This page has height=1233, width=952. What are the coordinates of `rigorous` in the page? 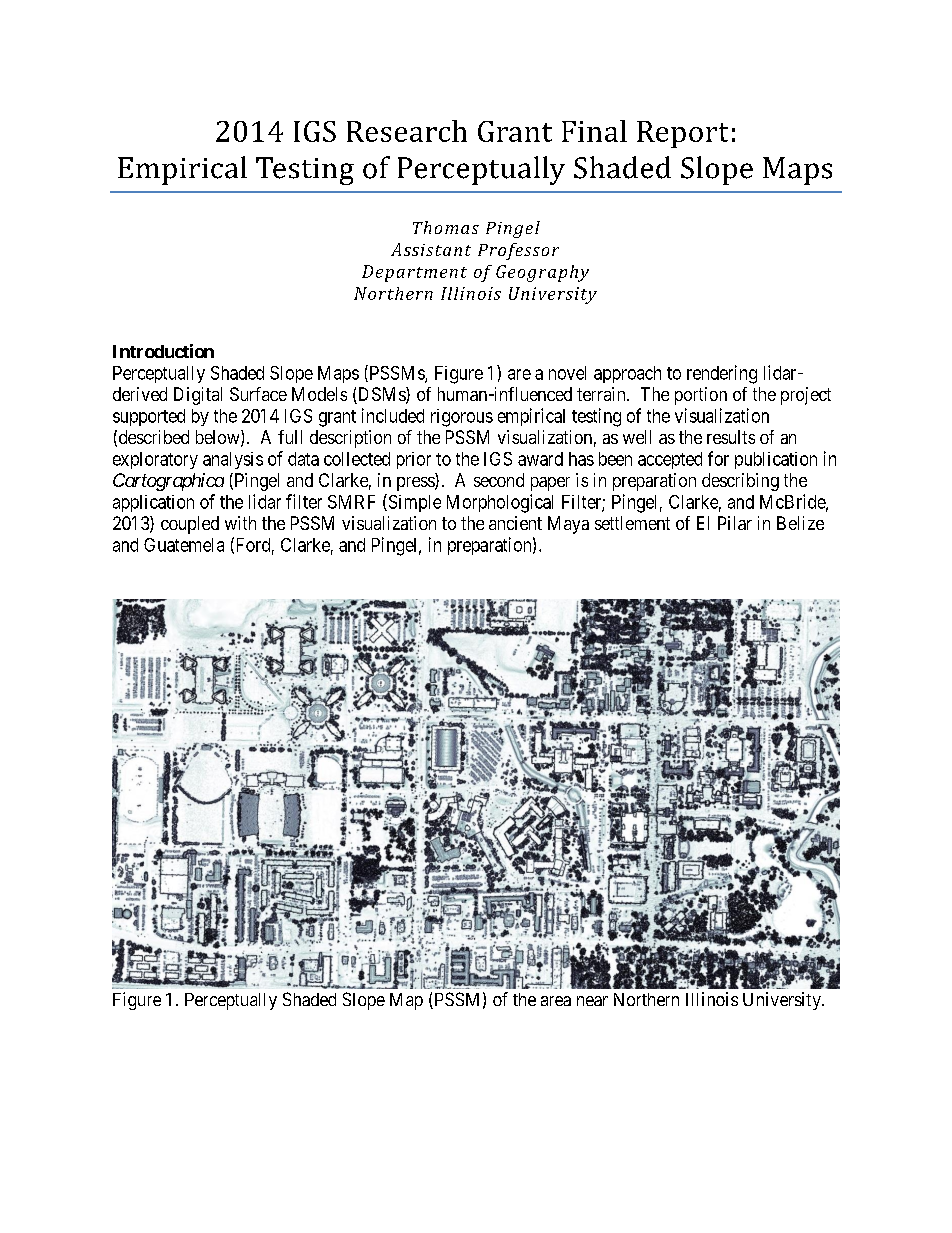 It's located at (462, 418).
